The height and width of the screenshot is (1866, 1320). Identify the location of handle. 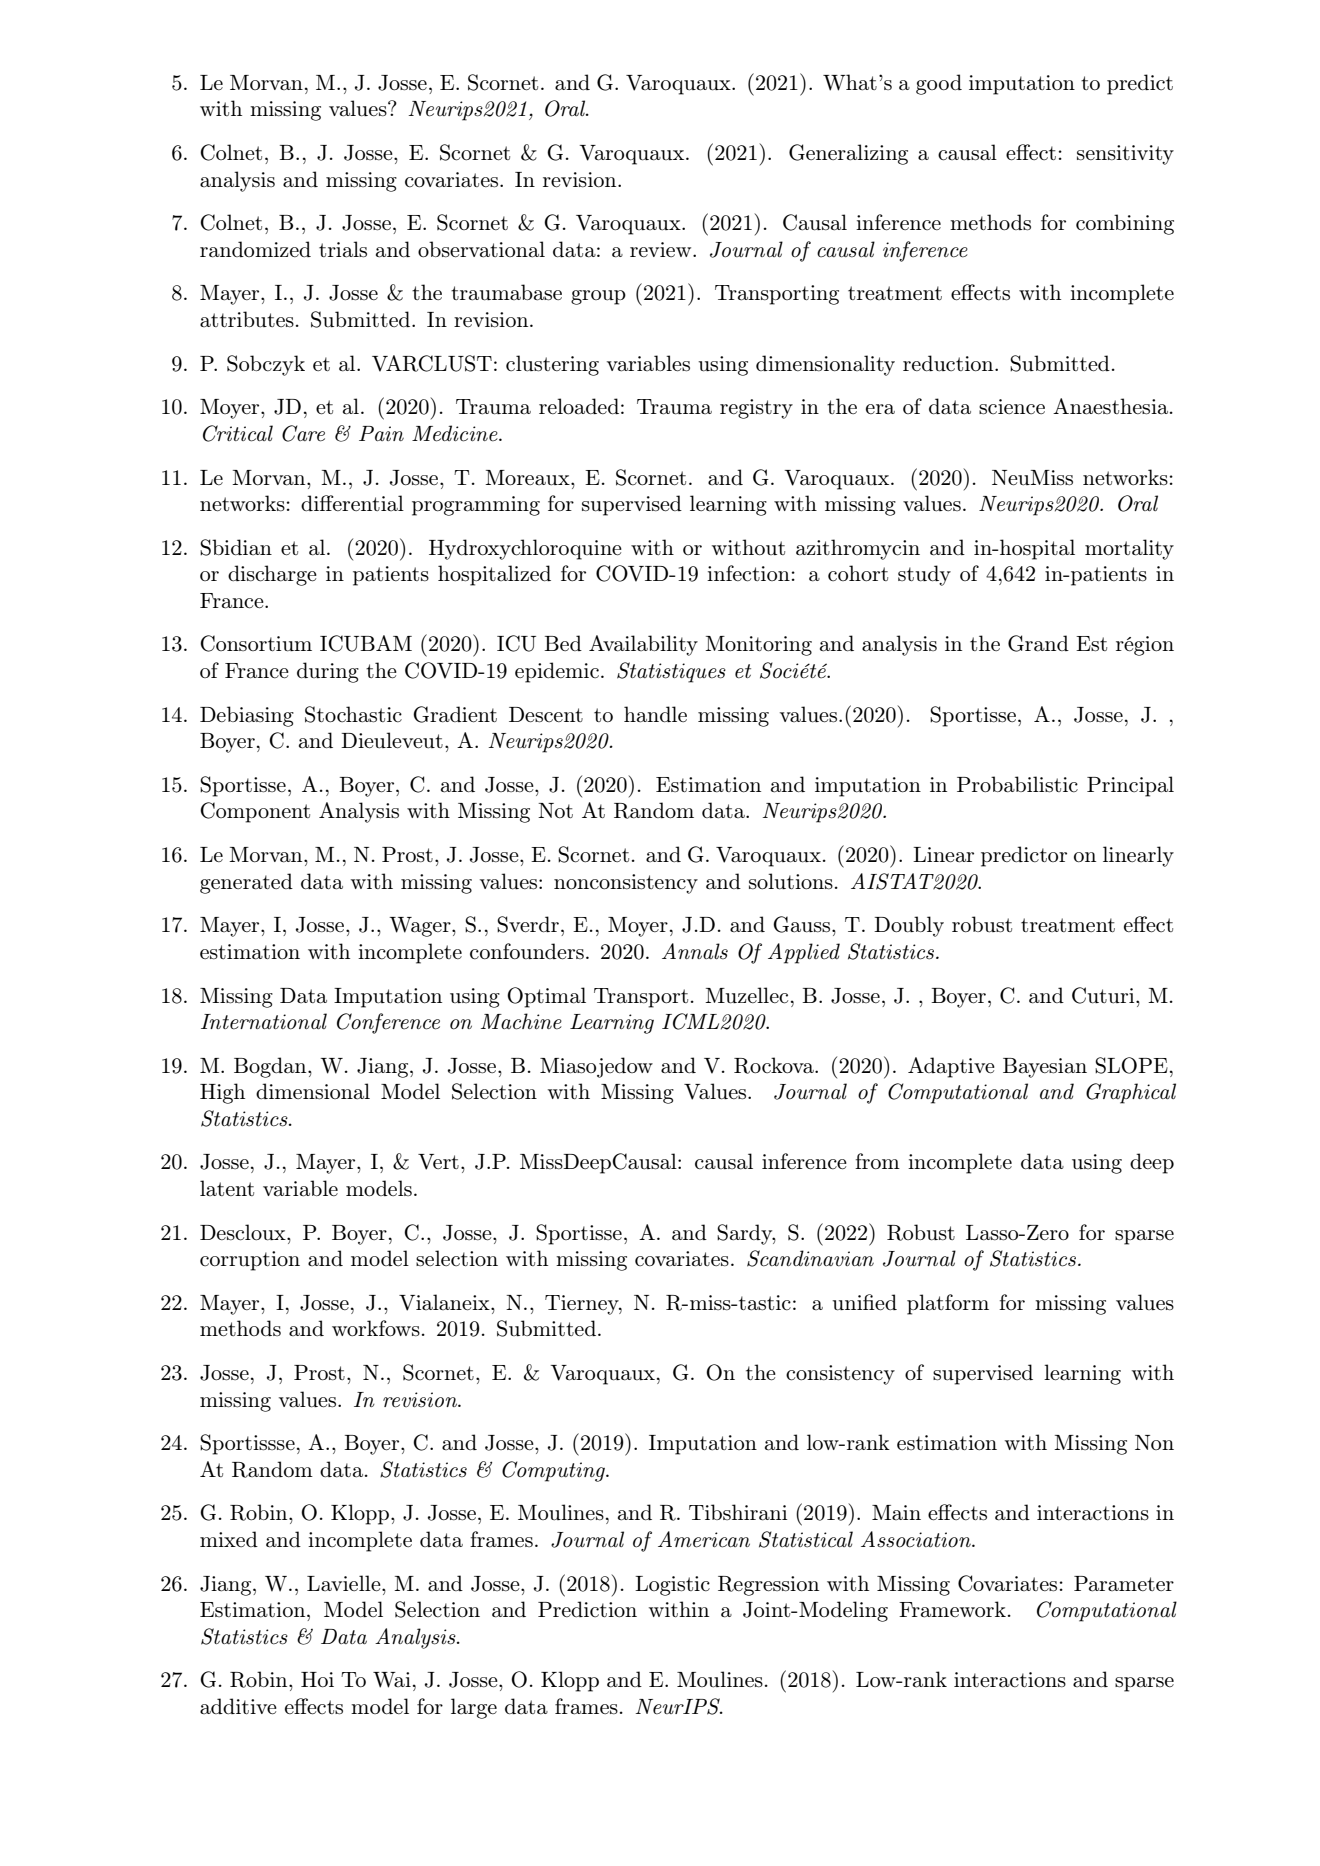
(655, 714).
